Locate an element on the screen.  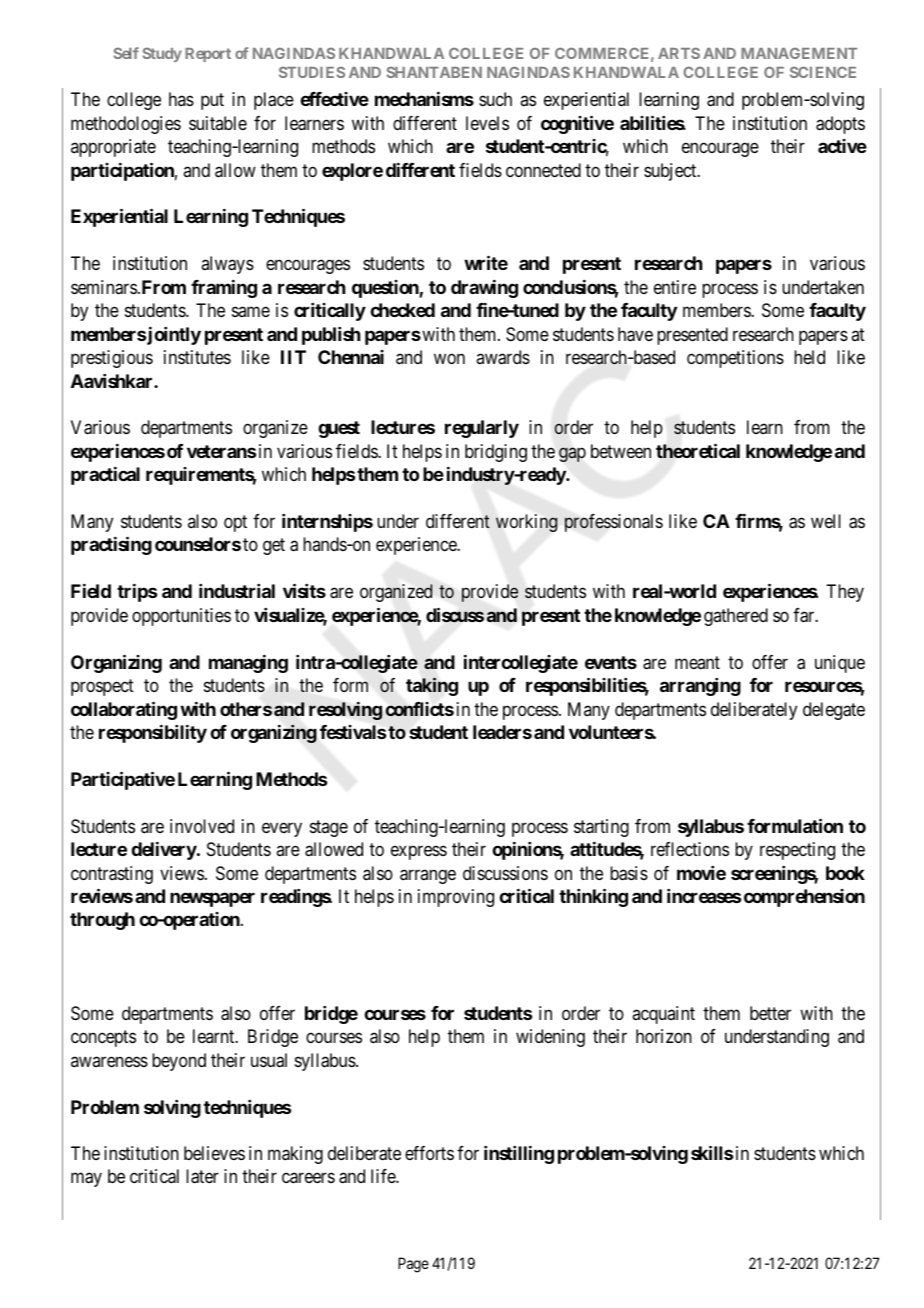
instilling is located at coordinates (519, 1154).
